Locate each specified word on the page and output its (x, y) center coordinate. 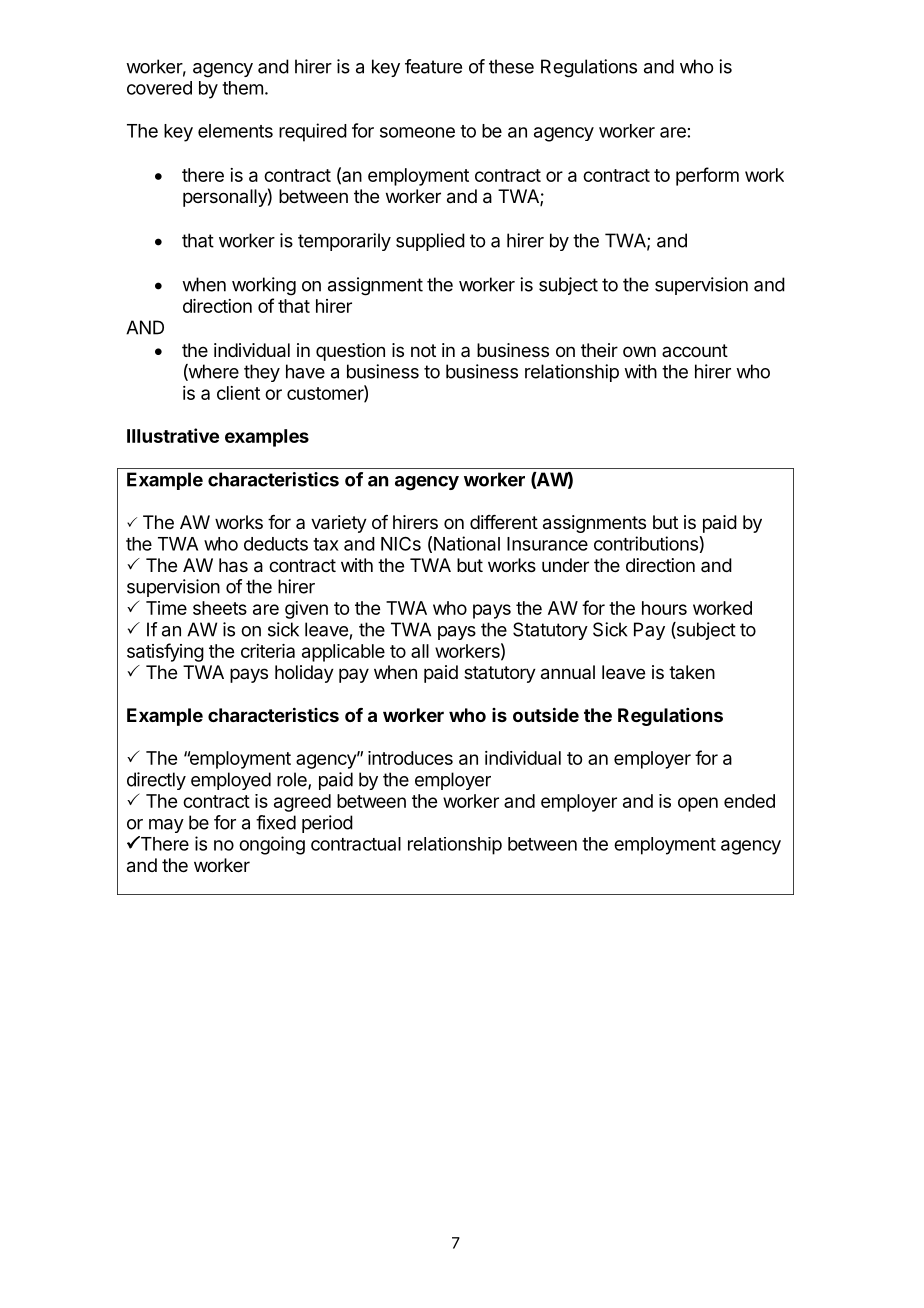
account (695, 350)
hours (664, 608)
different (504, 522)
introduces (410, 758)
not (423, 350)
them (242, 88)
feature (433, 66)
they (262, 373)
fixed (276, 822)
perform (707, 176)
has (233, 565)
